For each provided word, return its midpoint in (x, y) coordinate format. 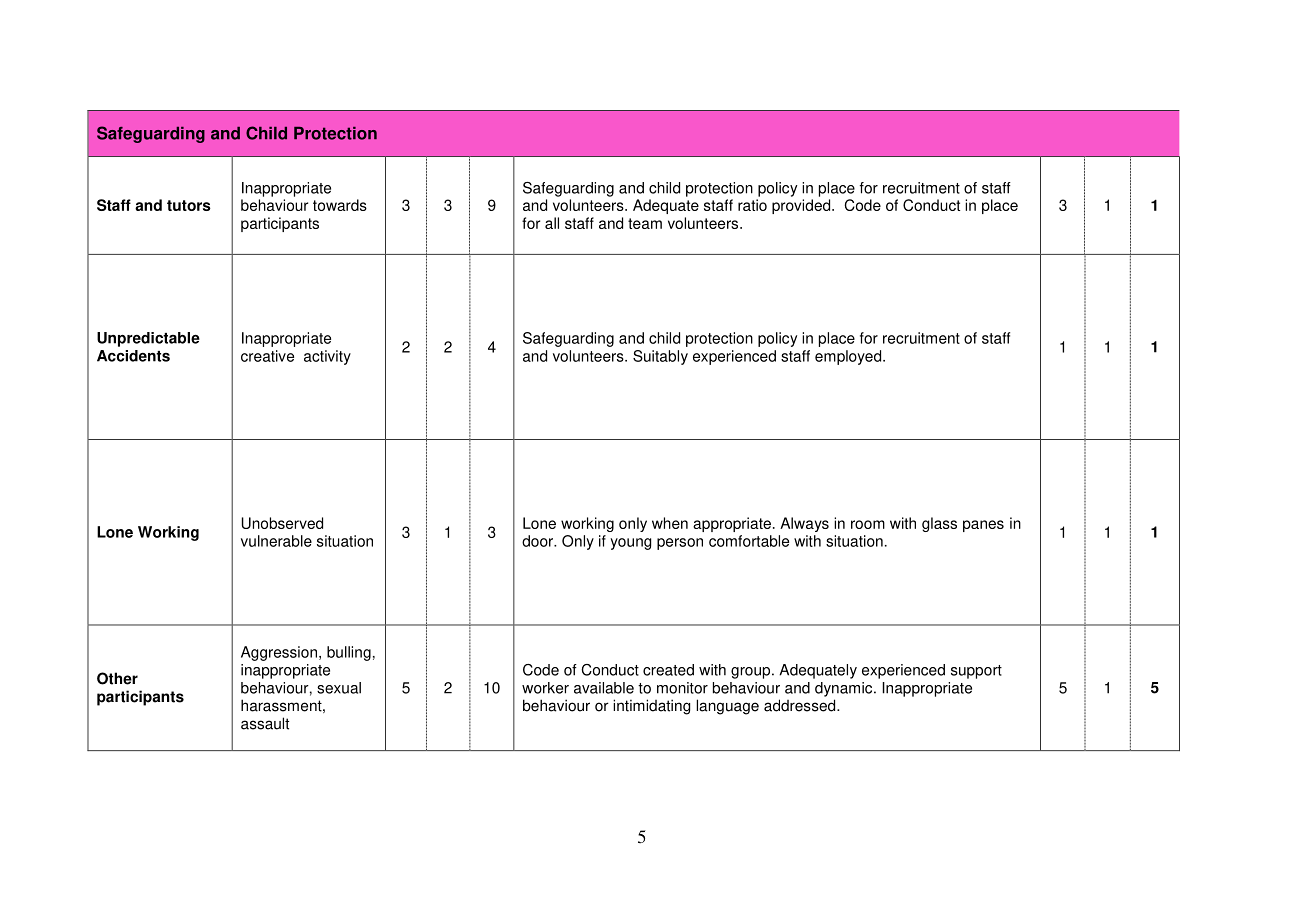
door (538, 541)
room (868, 524)
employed (849, 357)
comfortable (749, 541)
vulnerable (276, 541)
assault (265, 723)
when (670, 523)
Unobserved (282, 523)
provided (802, 206)
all (552, 223)
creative (267, 356)
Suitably (660, 357)
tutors (189, 205)
